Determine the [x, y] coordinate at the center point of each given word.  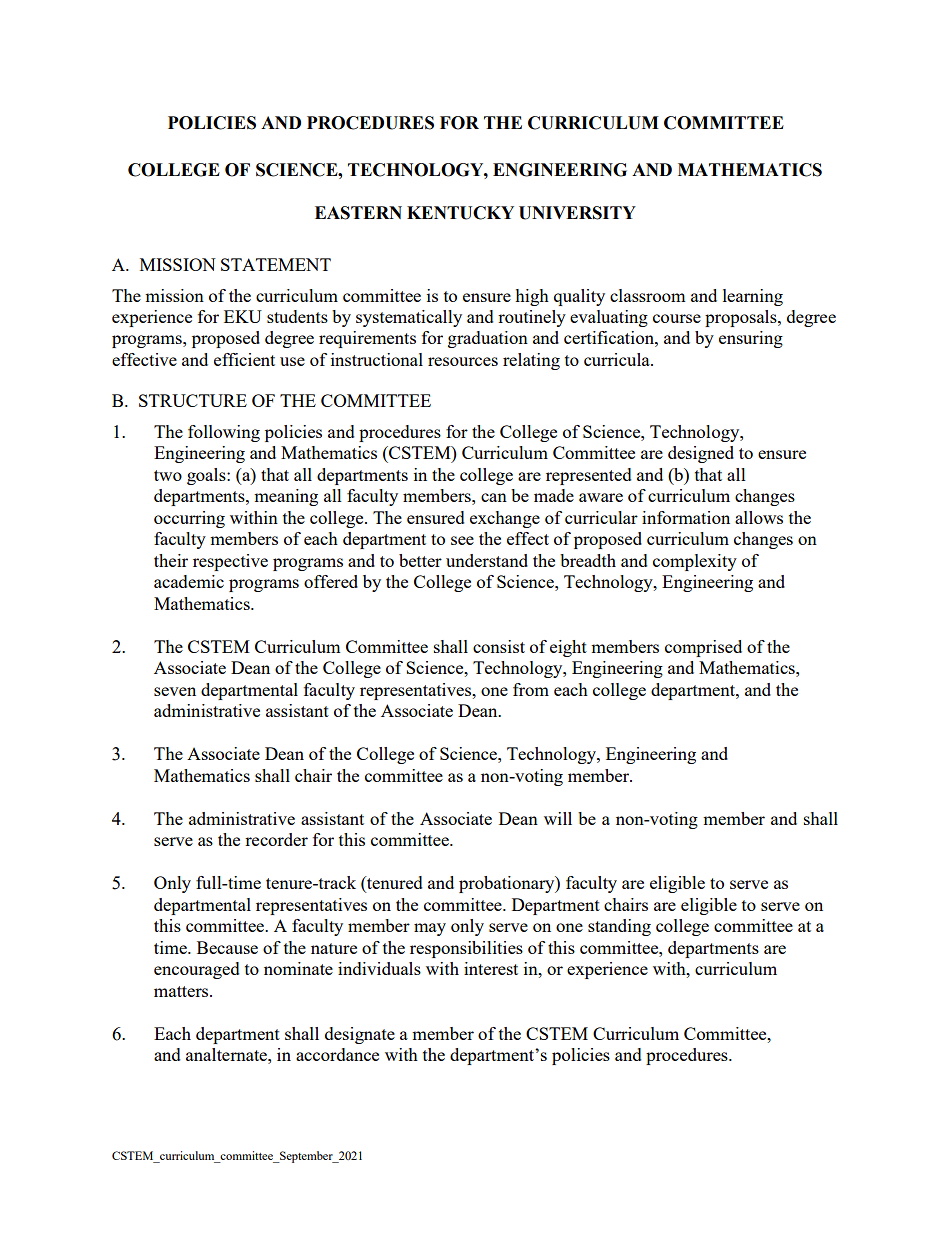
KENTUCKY [460, 213]
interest [491, 968]
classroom [648, 295]
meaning [286, 497]
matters [182, 991]
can [494, 497]
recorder [276, 839]
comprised [703, 648]
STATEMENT [276, 264]
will [558, 818]
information [686, 517]
